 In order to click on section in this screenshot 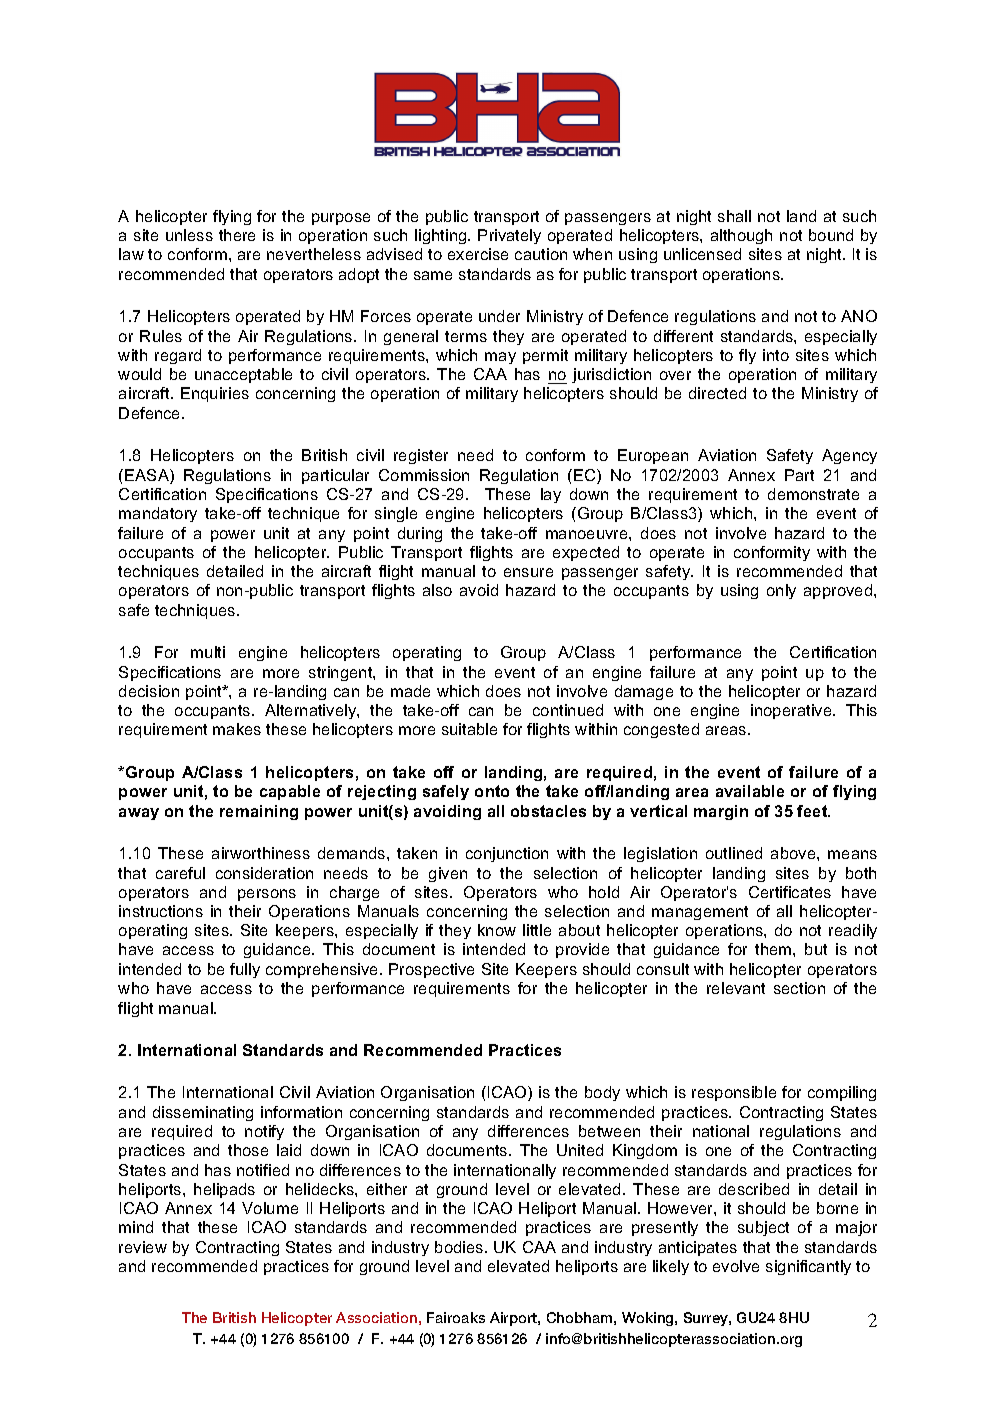, I will do `click(799, 988)`.
